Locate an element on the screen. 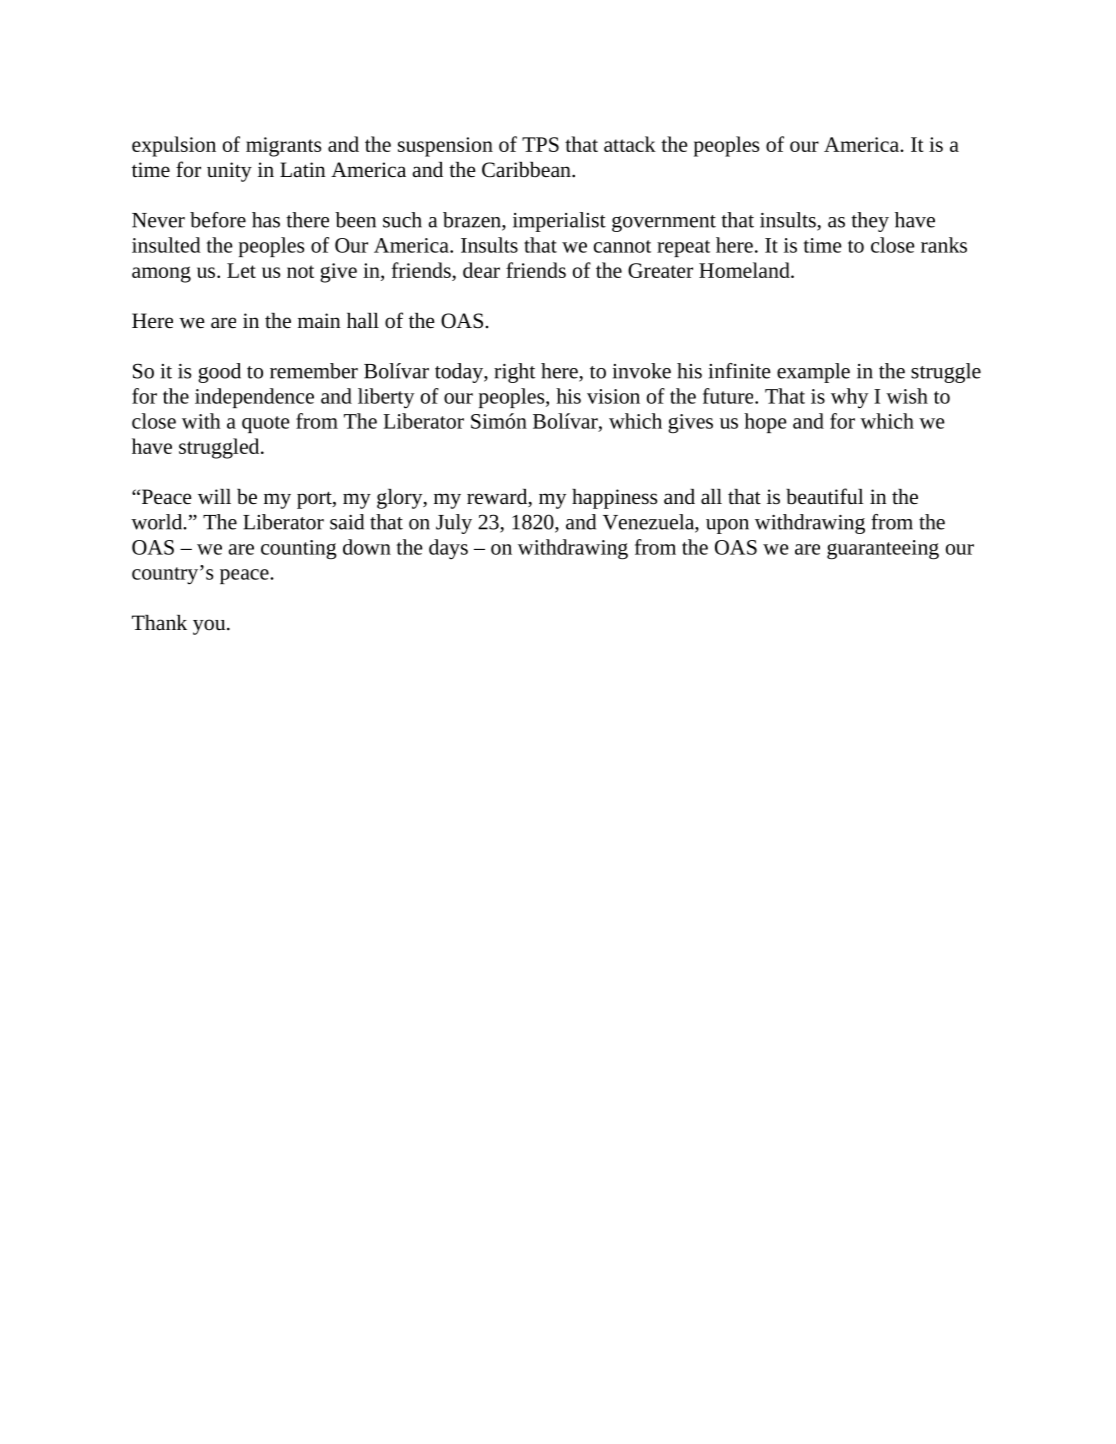  days is located at coordinates (448, 549).
